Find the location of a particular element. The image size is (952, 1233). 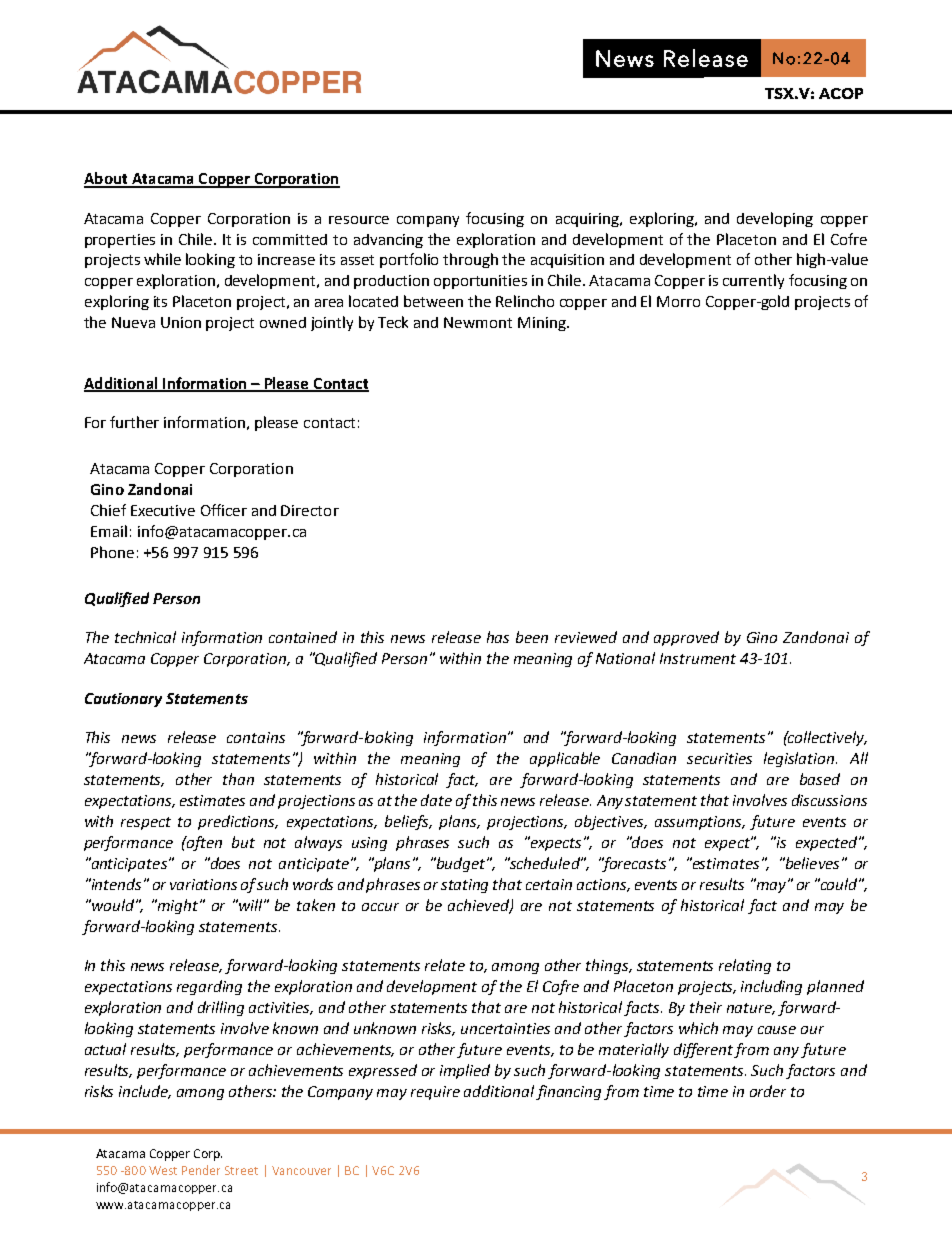

has is located at coordinates (498, 637).
